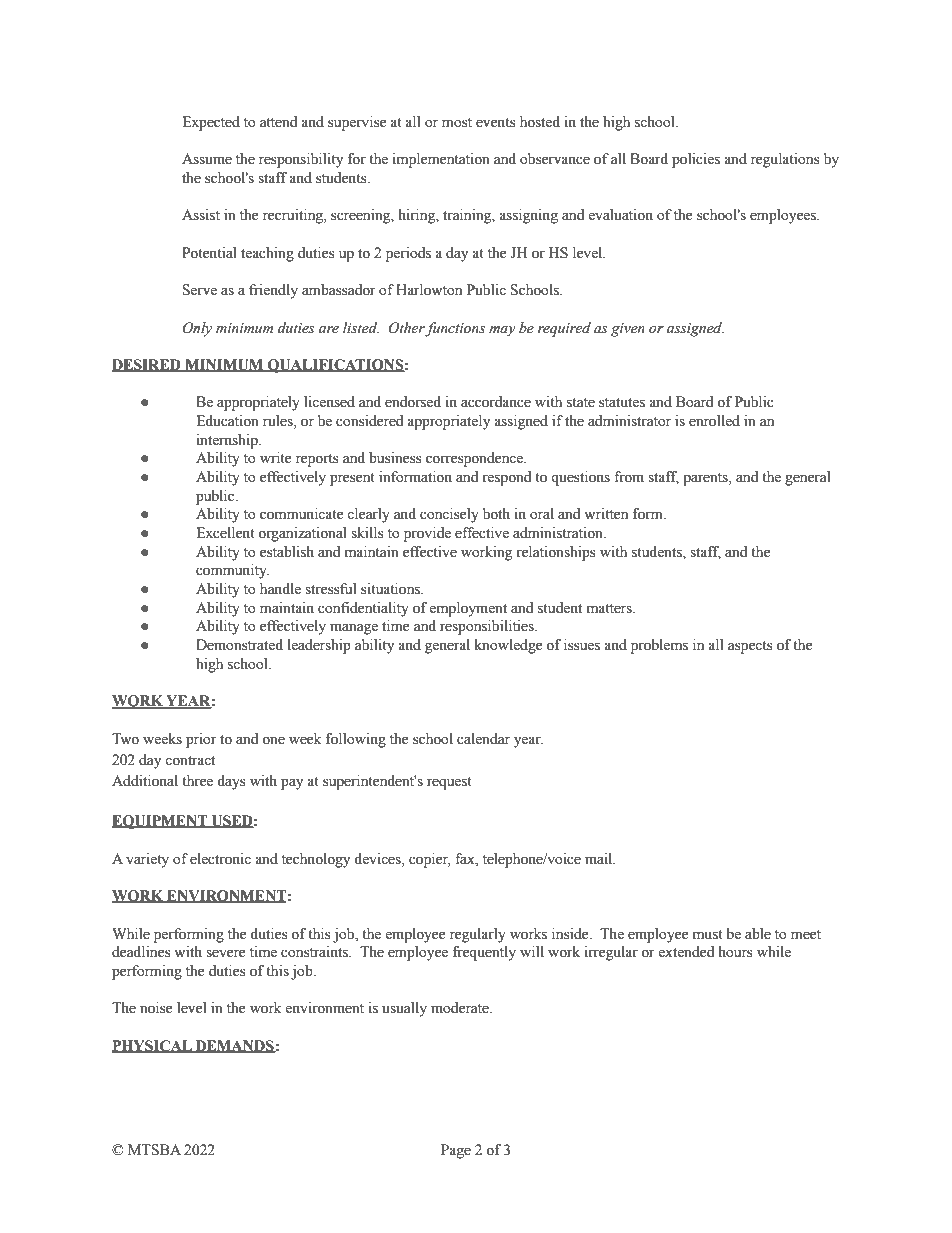  What do you see at coordinates (239, 645) in the screenshot?
I see `Demonstrated` at bounding box center [239, 645].
